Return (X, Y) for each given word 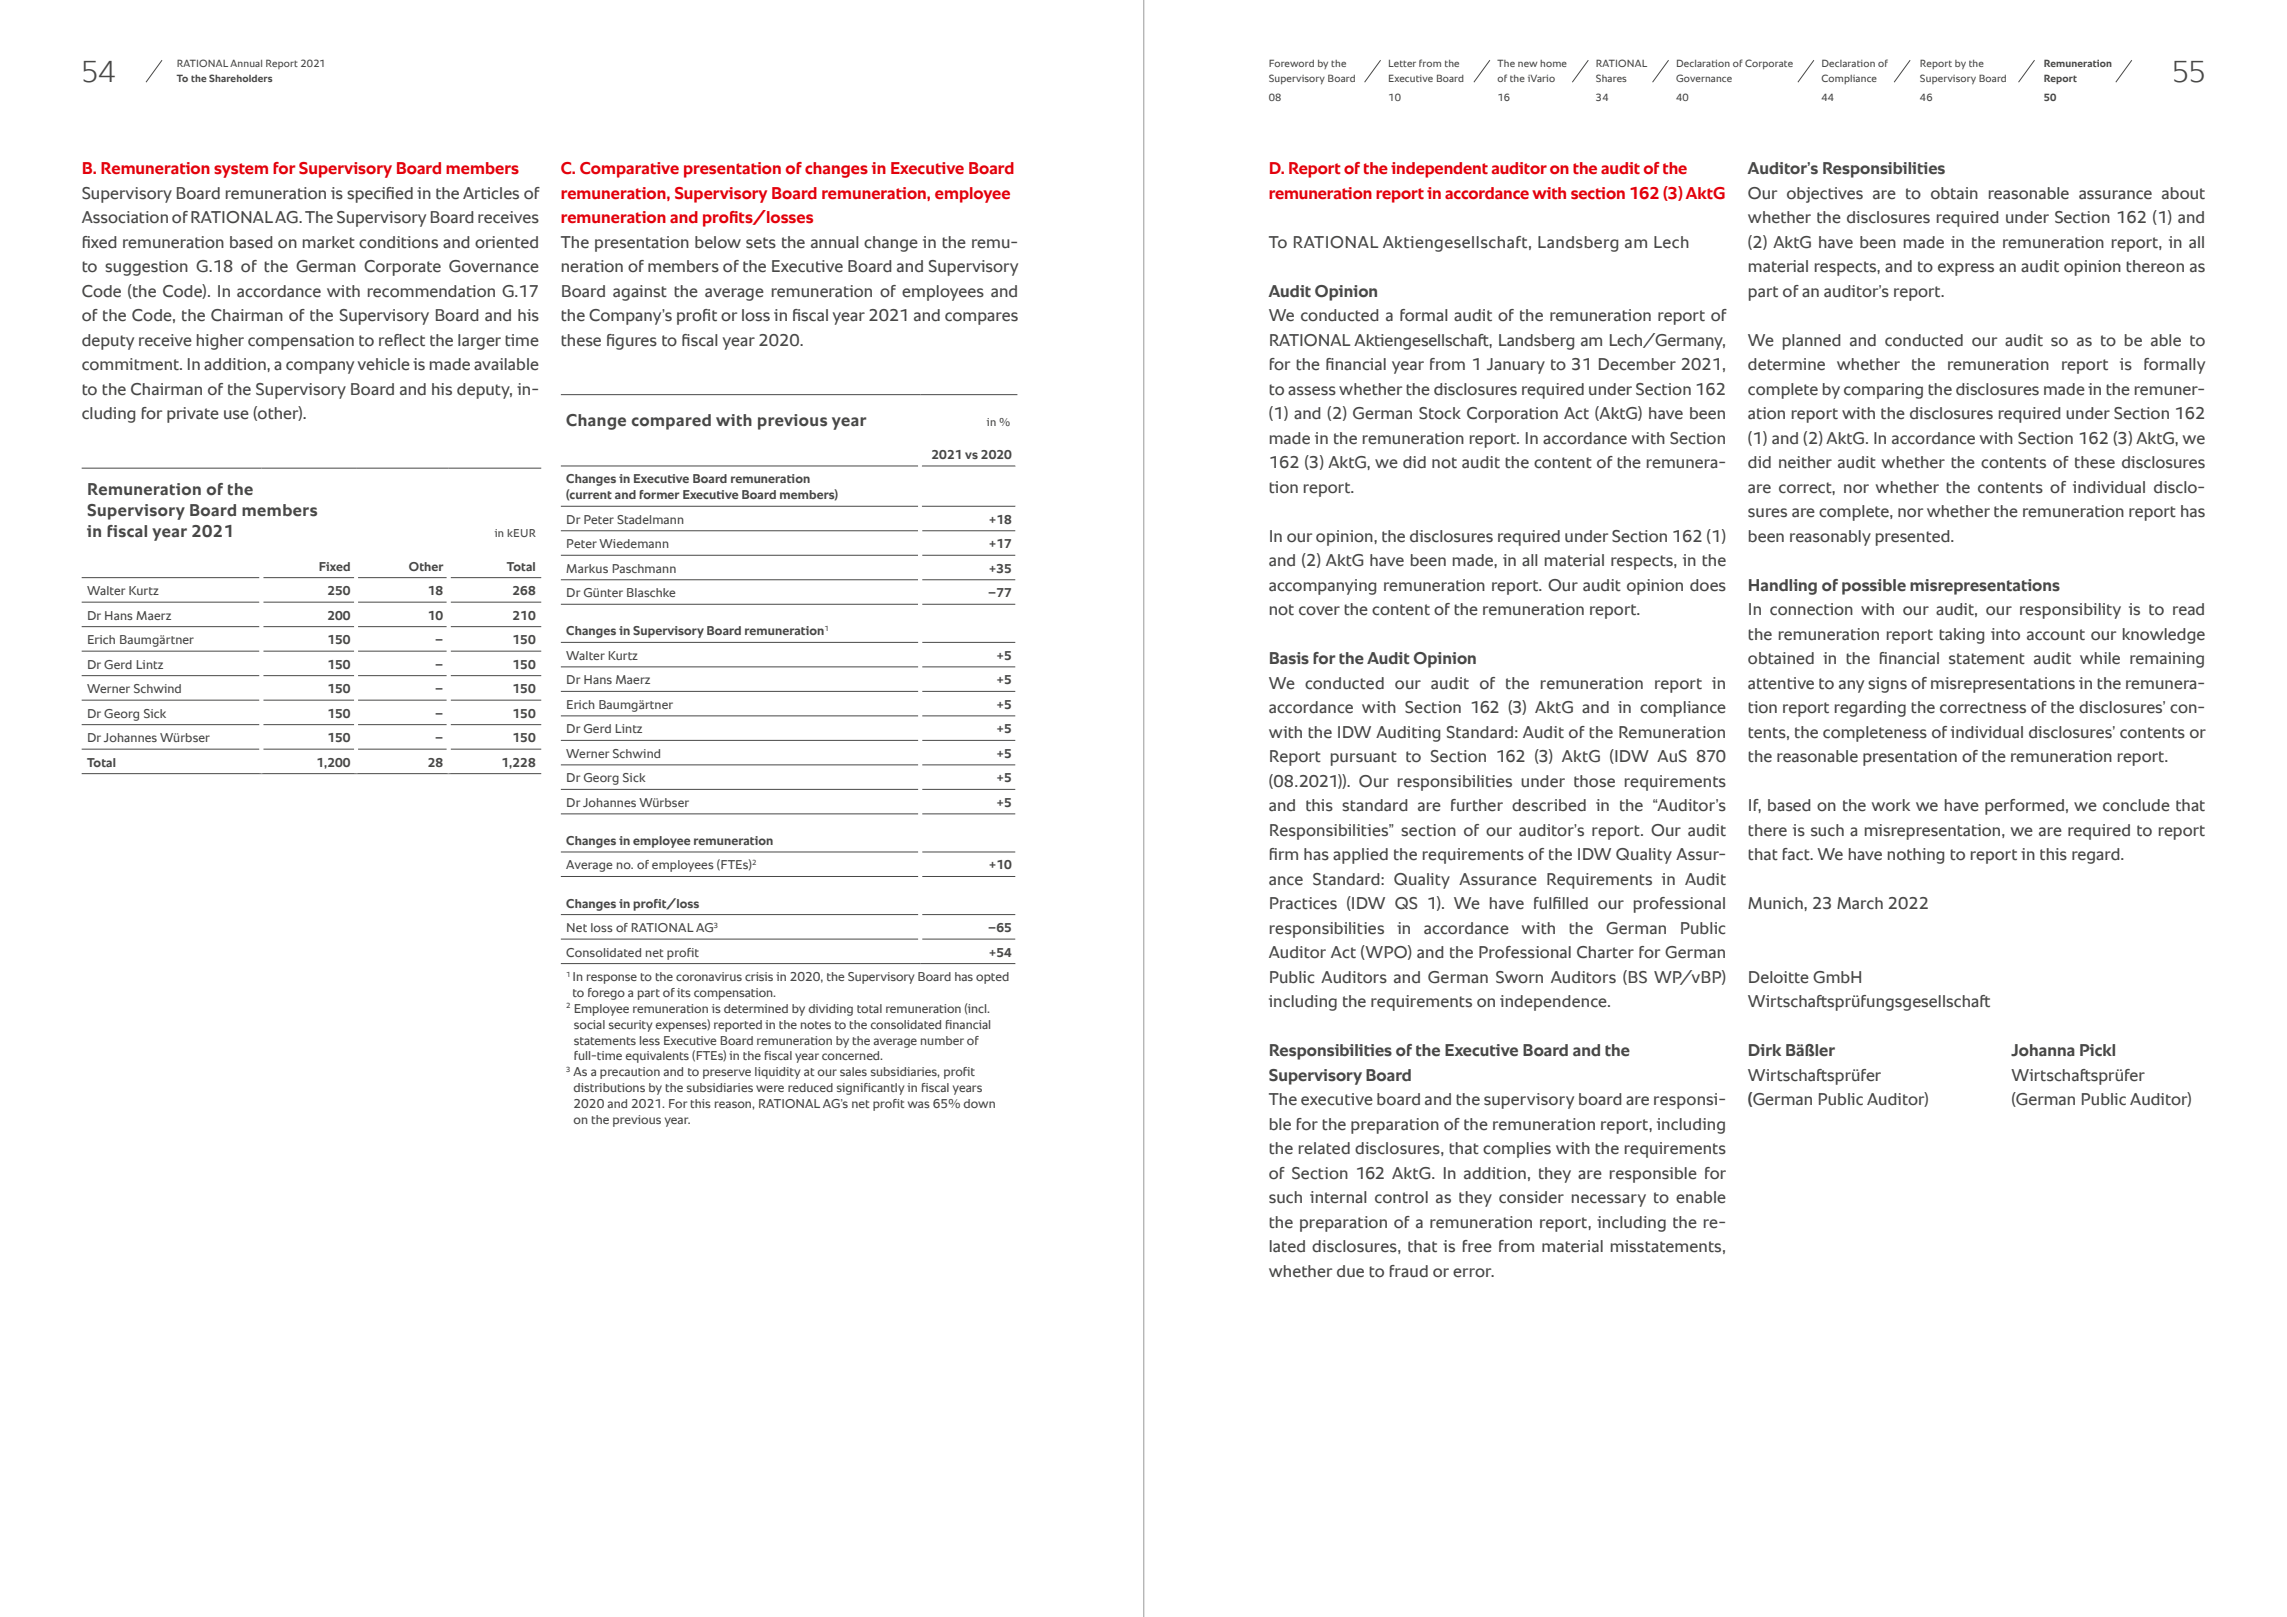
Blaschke (651, 592)
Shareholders (241, 78)
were (770, 1088)
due (1350, 1271)
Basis (1289, 658)
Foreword (1291, 63)
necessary (1609, 1200)
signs (1887, 685)
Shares (1611, 78)
